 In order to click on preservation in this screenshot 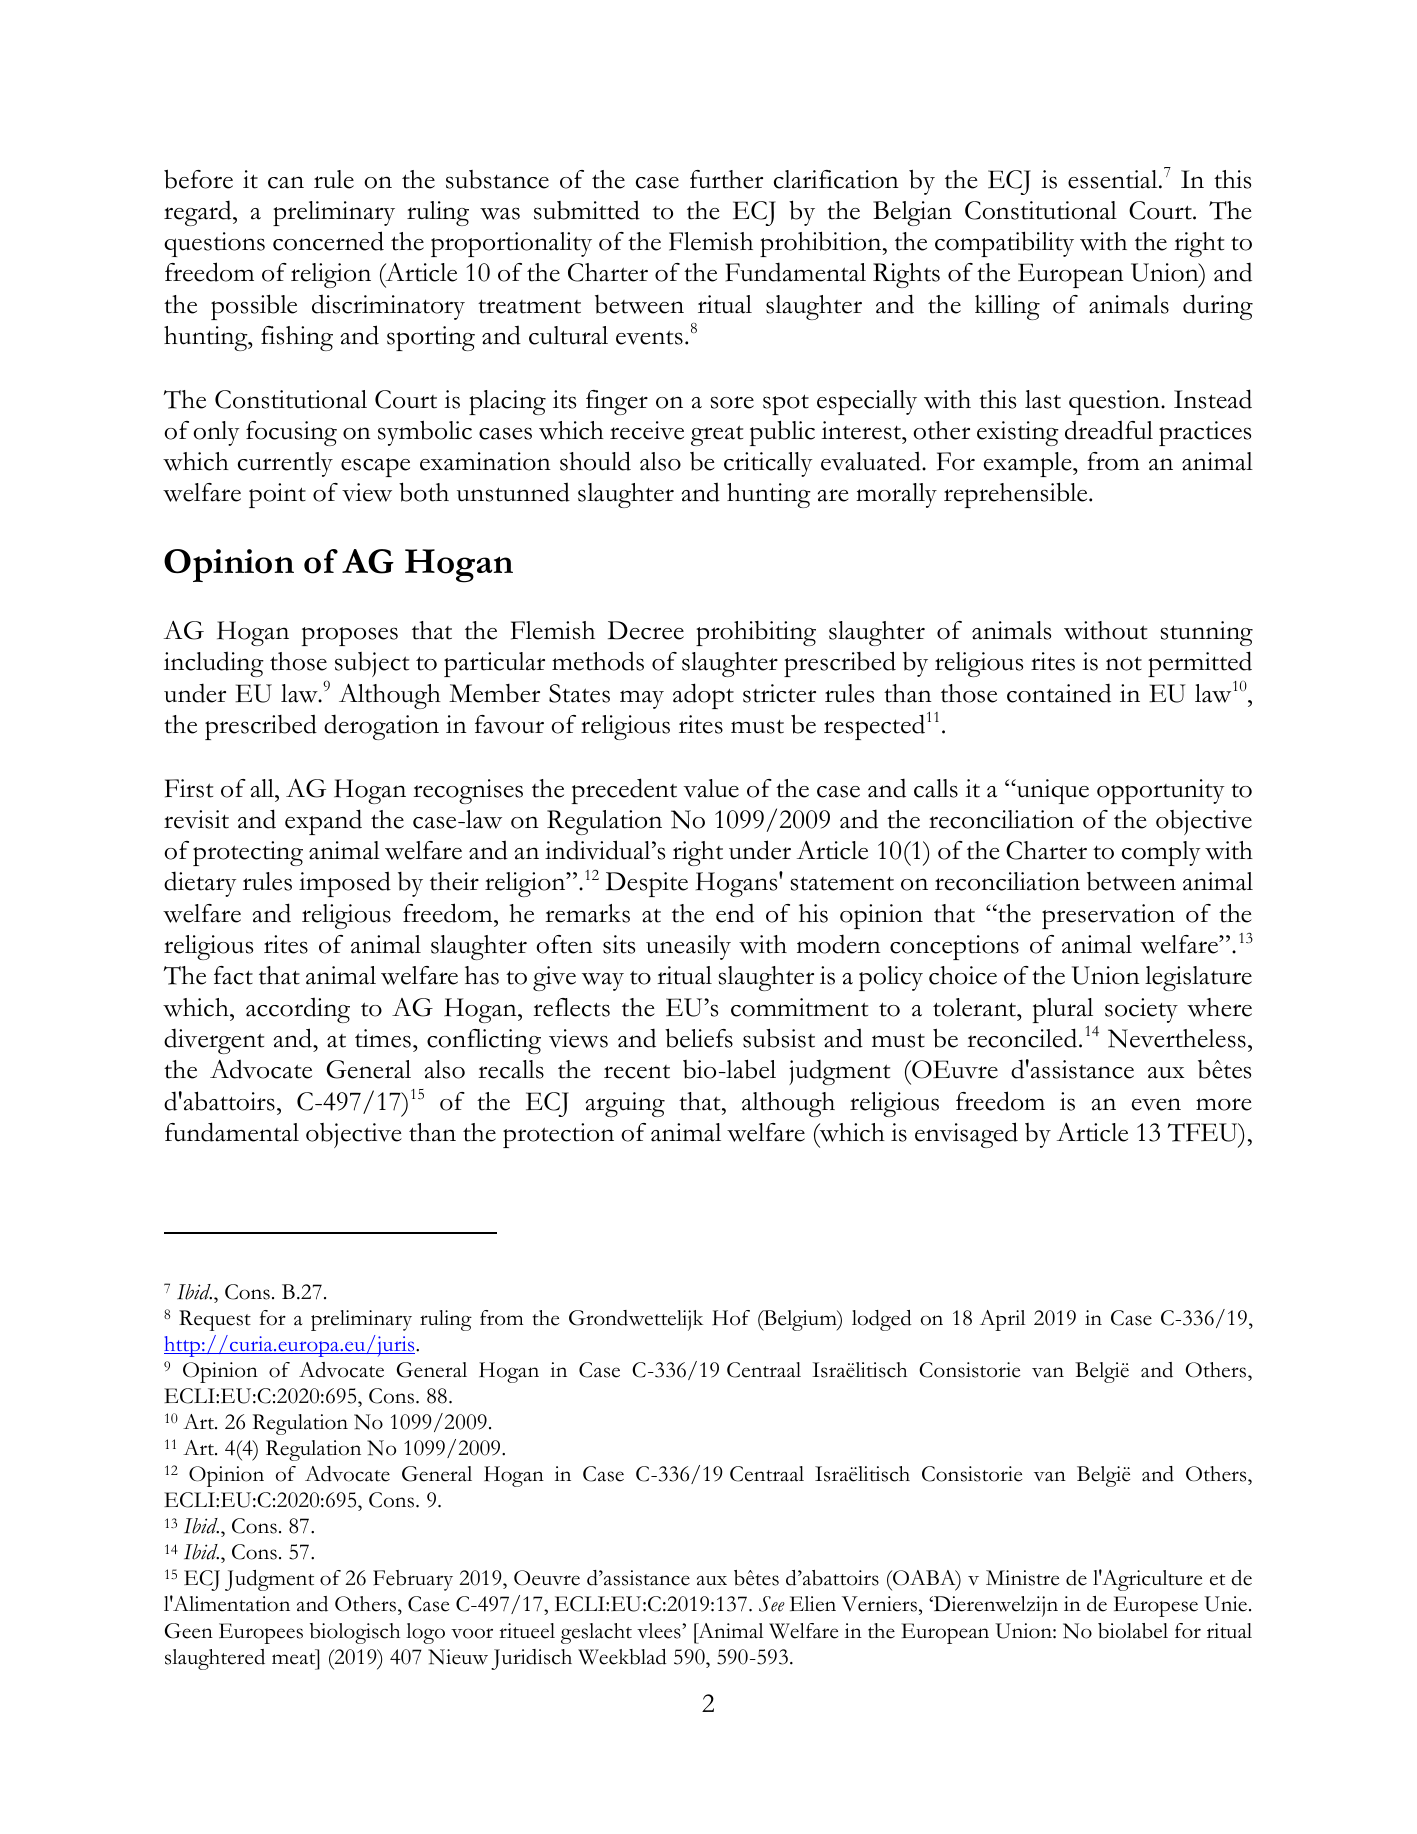, I will do `click(1108, 916)`.
